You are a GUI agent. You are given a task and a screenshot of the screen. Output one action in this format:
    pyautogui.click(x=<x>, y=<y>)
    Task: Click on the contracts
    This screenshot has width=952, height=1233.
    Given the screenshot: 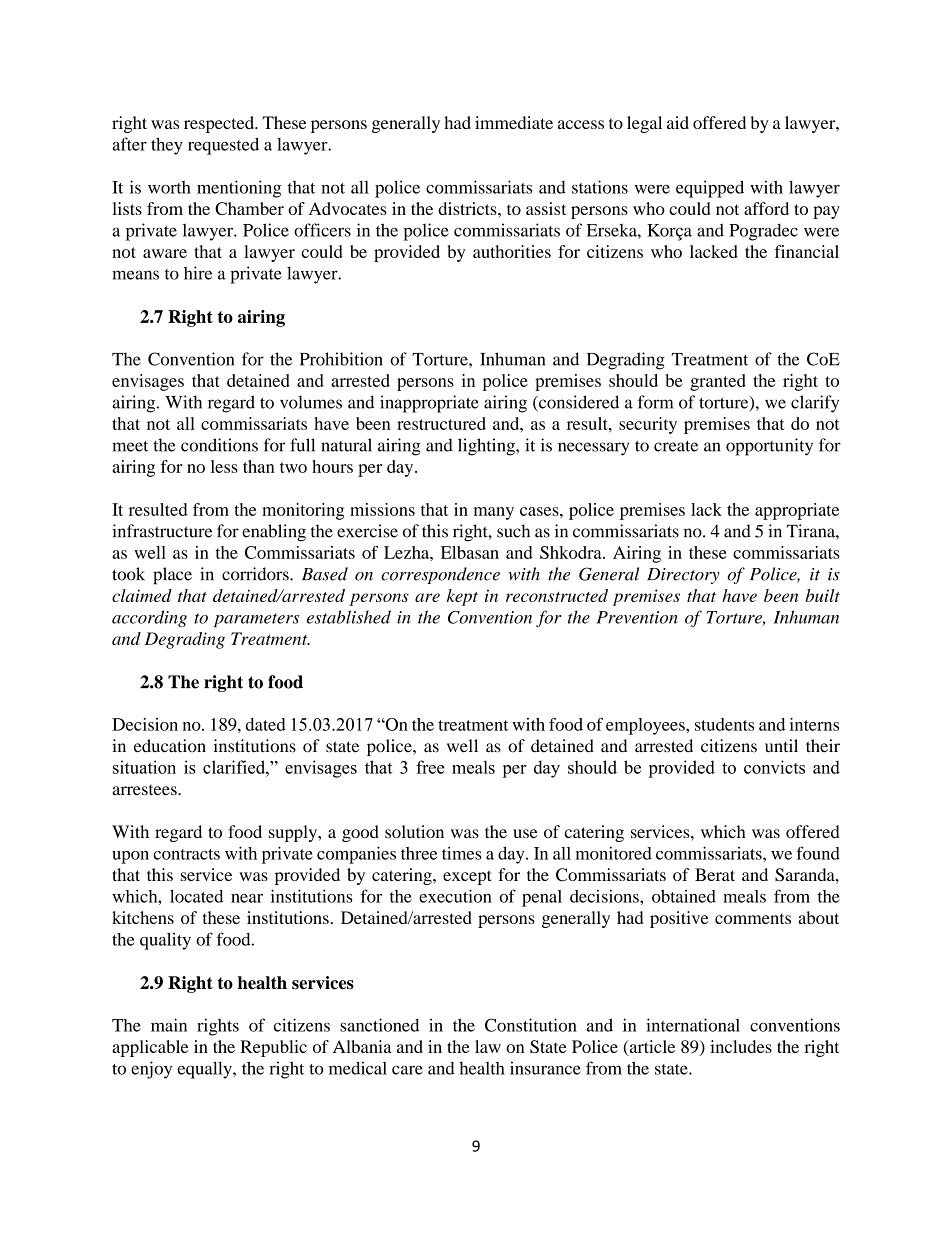 What is the action you would take?
    pyautogui.click(x=186, y=854)
